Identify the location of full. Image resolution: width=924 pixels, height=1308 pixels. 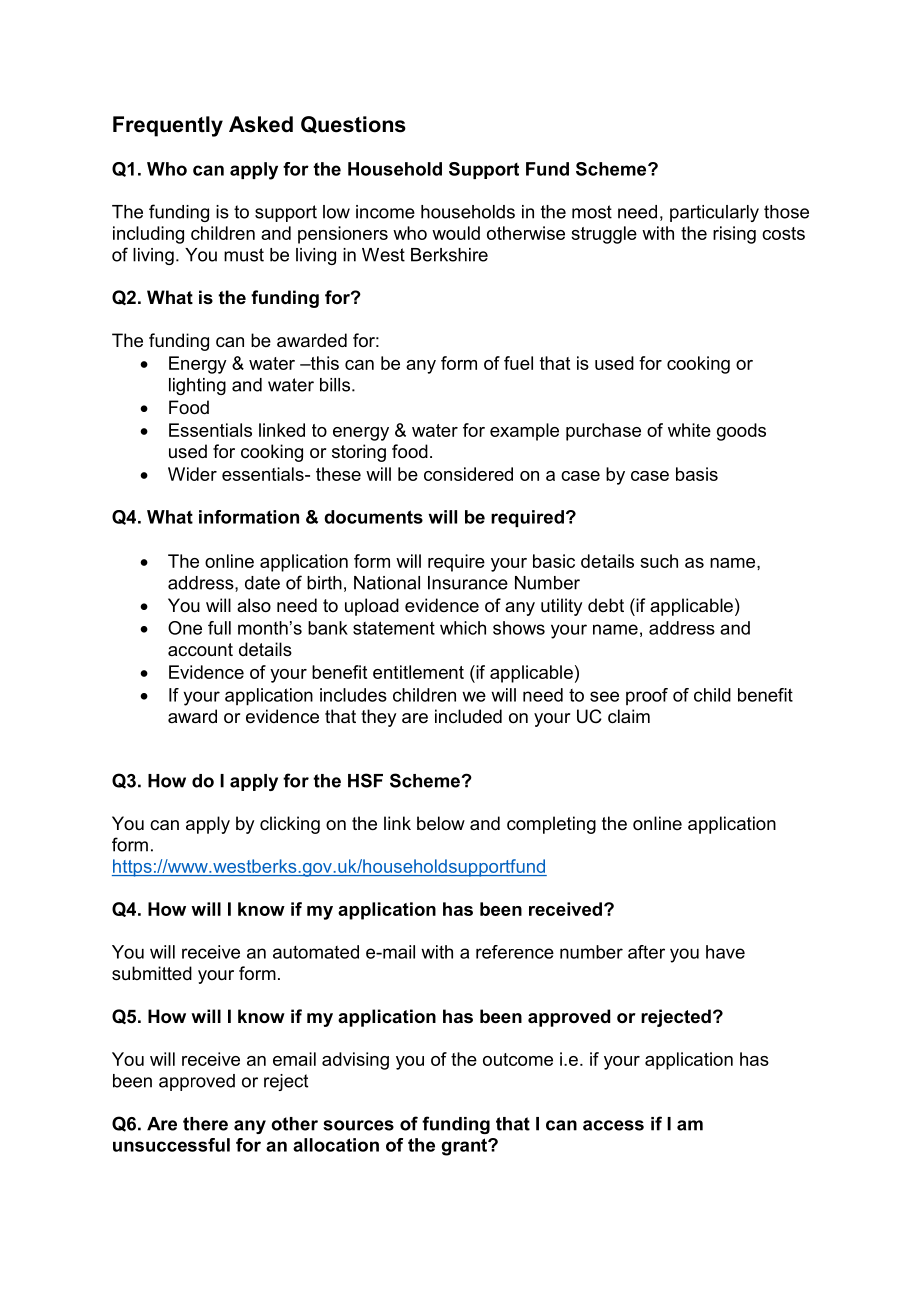
(219, 628).
